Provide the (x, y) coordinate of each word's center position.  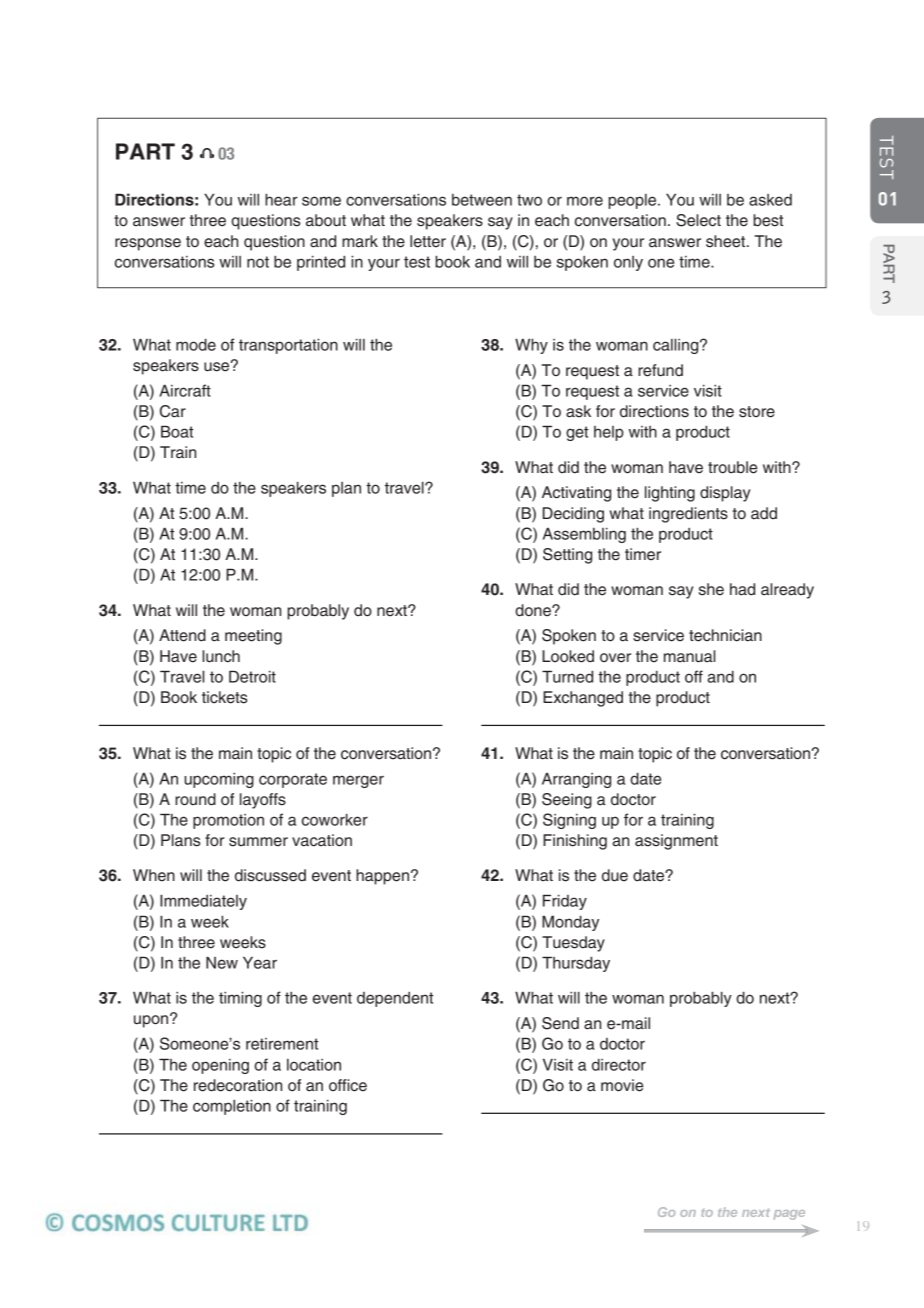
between (482, 200)
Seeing (567, 801)
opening (220, 1066)
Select (698, 220)
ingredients (688, 515)
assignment (676, 842)
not (258, 262)
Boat (177, 431)
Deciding (573, 515)
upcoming (219, 780)
